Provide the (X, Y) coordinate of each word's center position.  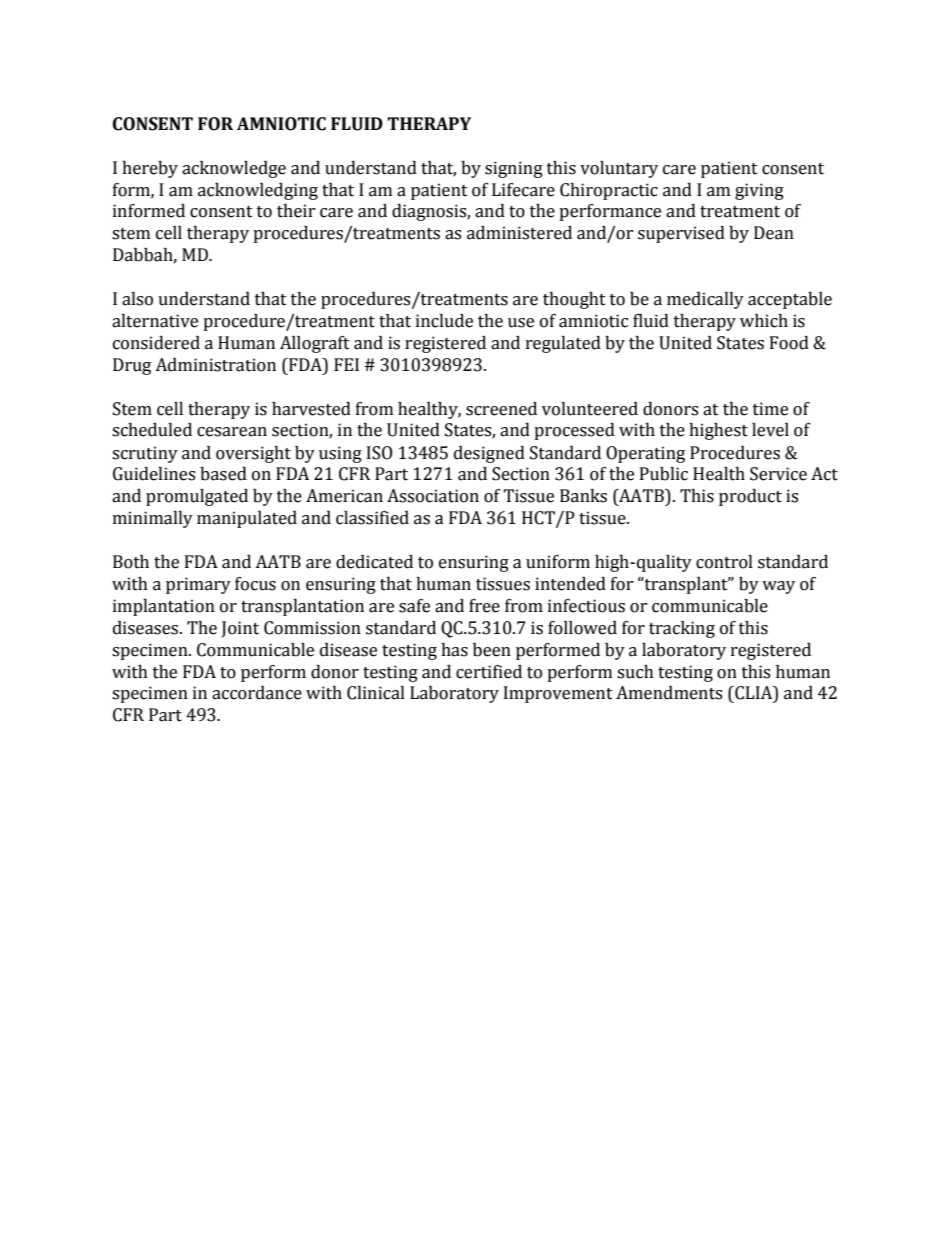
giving (759, 191)
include (444, 321)
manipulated (247, 519)
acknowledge (234, 169)
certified (489, 672)
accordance (257, 693)
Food (789, 343)
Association (433, 496)
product (750, 497)
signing (514, 169)
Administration (215, 365)
